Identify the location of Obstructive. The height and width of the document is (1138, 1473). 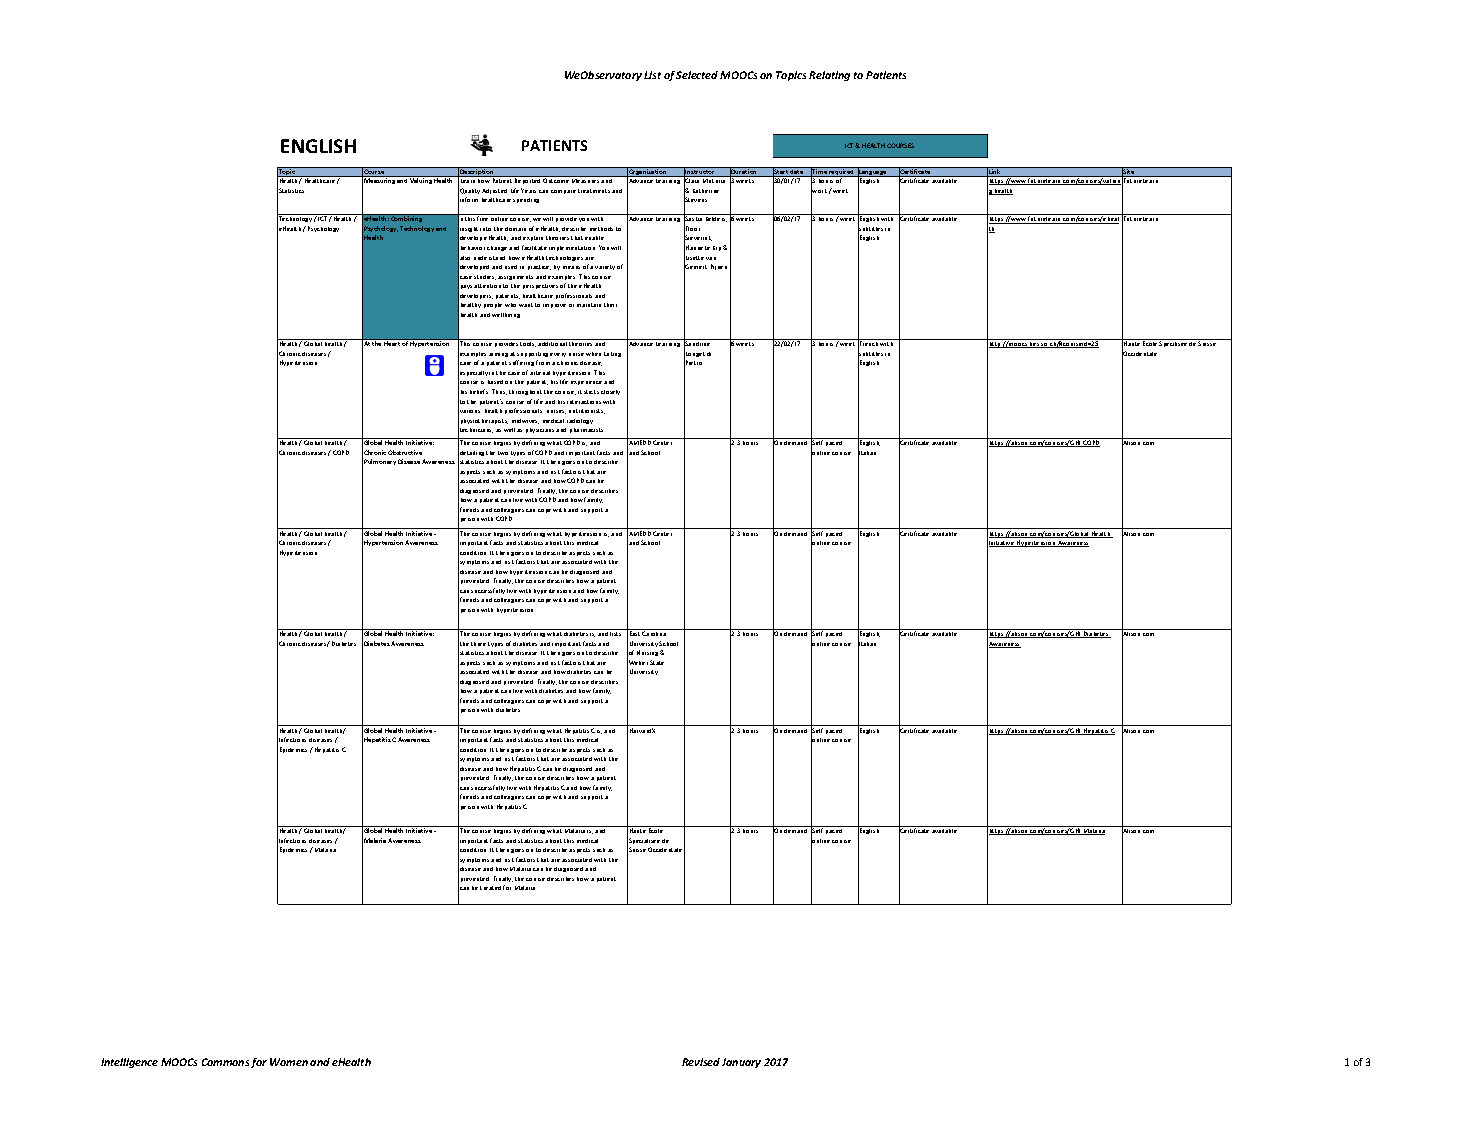
(405, 452).
